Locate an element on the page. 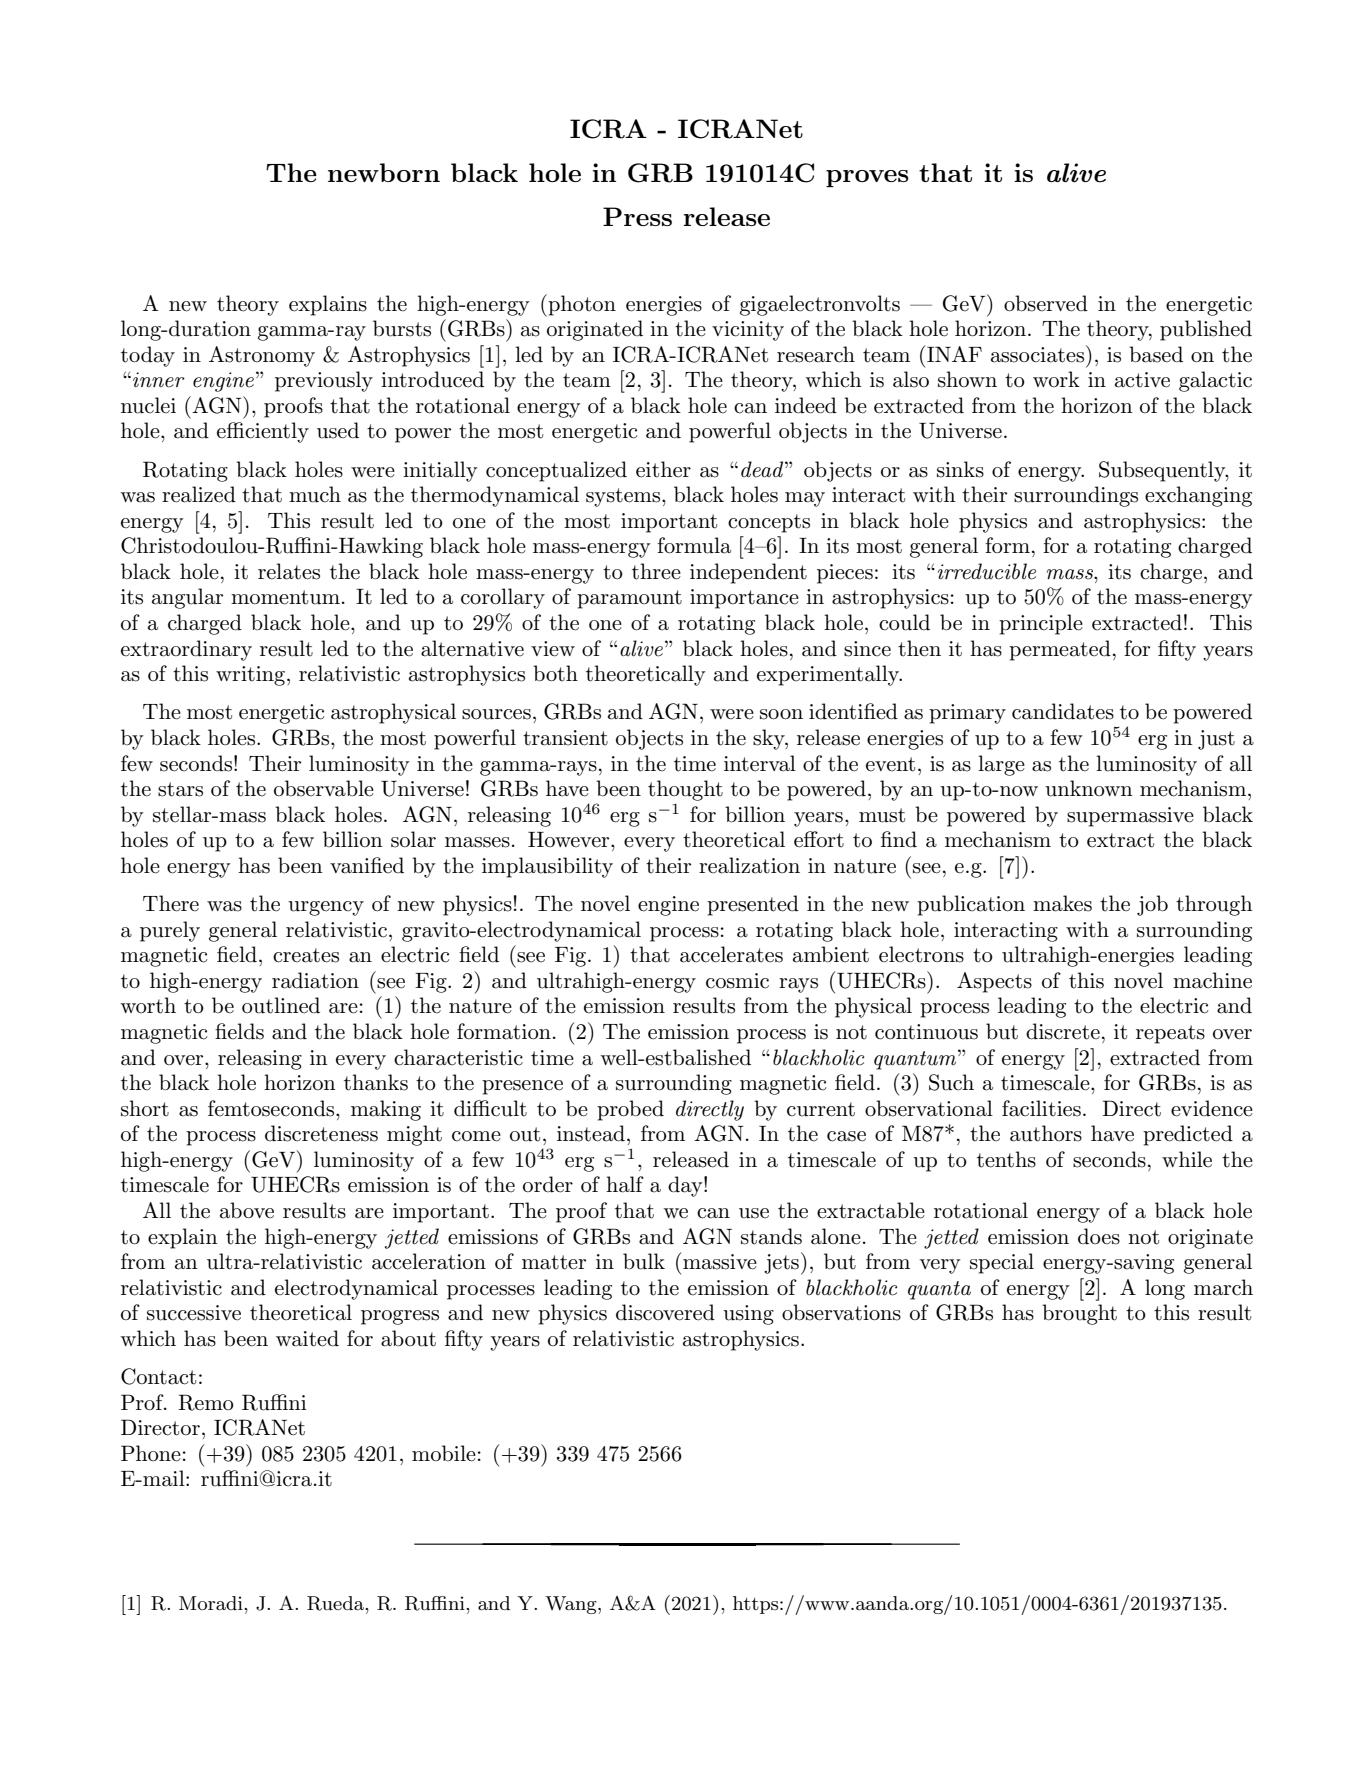 This document has height=1767, width=1365. observed is located at coordinates (1046, 303).
